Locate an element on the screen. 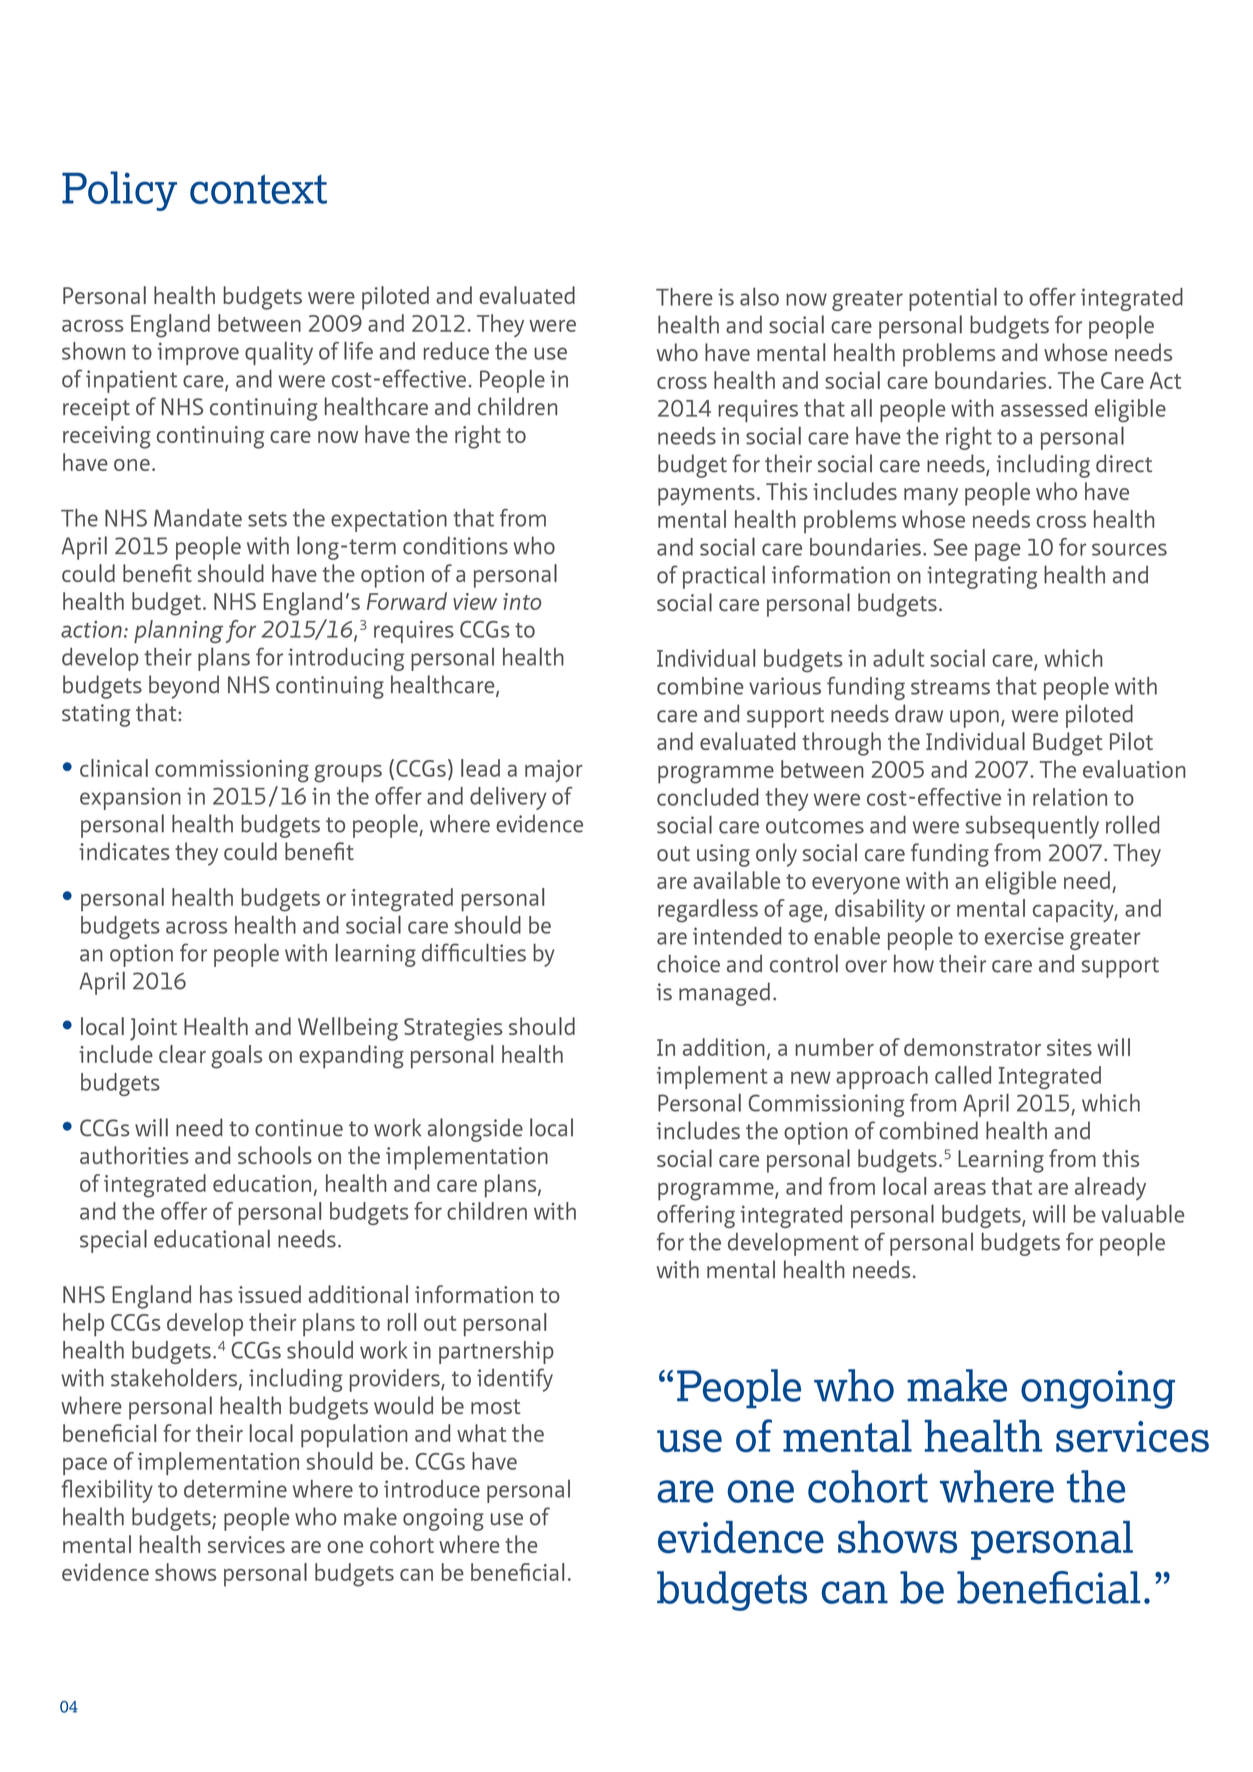 This screenshot has height=1772, width=1253. planning is located at coordinates (178, 631).
